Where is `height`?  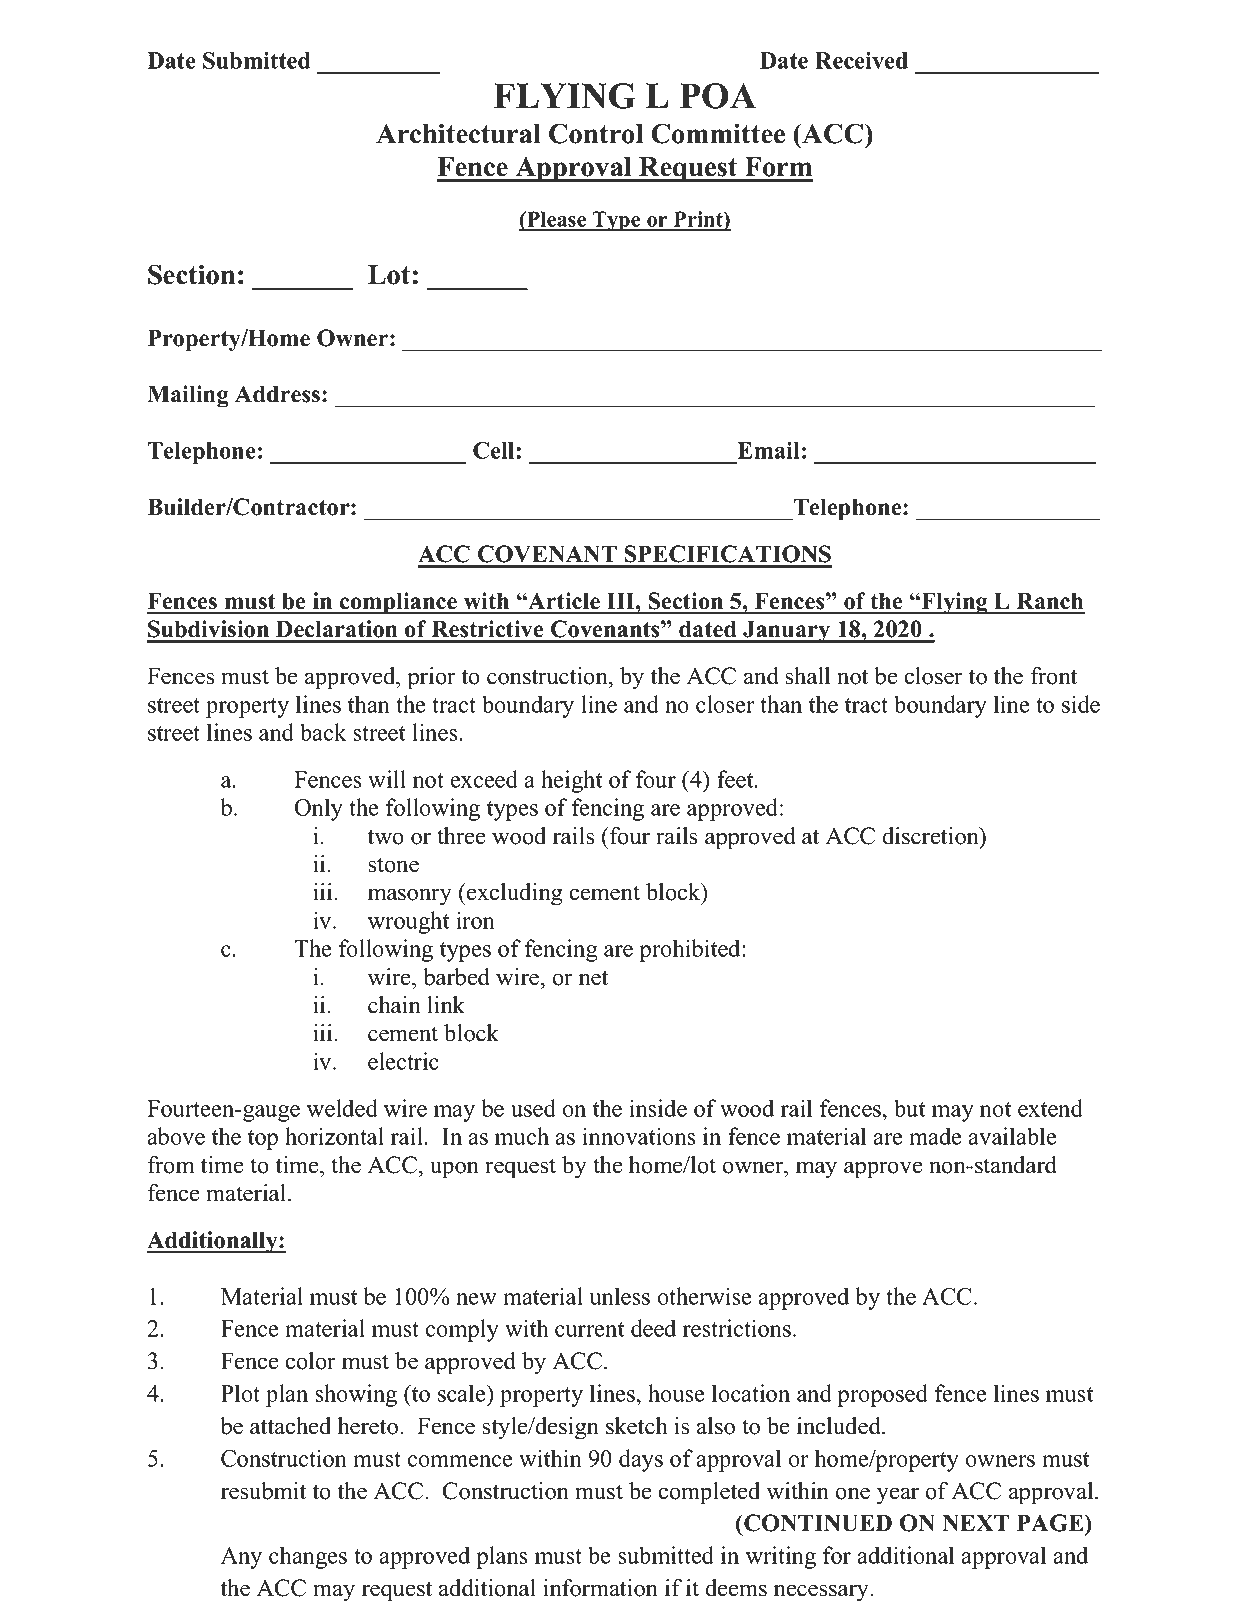 height is located at coordinates (571, 781).
